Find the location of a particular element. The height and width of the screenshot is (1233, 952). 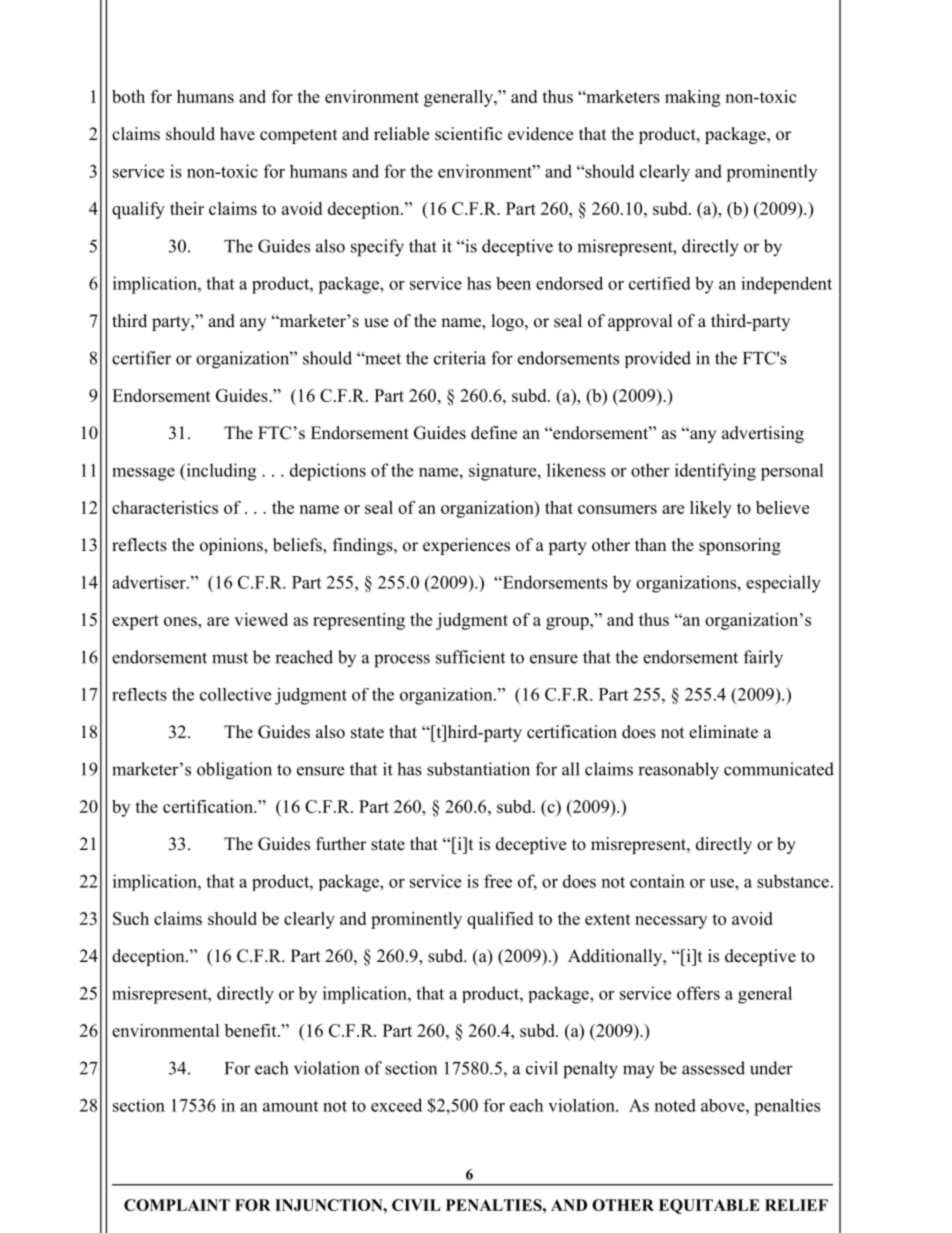

define is located at coordinates (494, 433).
